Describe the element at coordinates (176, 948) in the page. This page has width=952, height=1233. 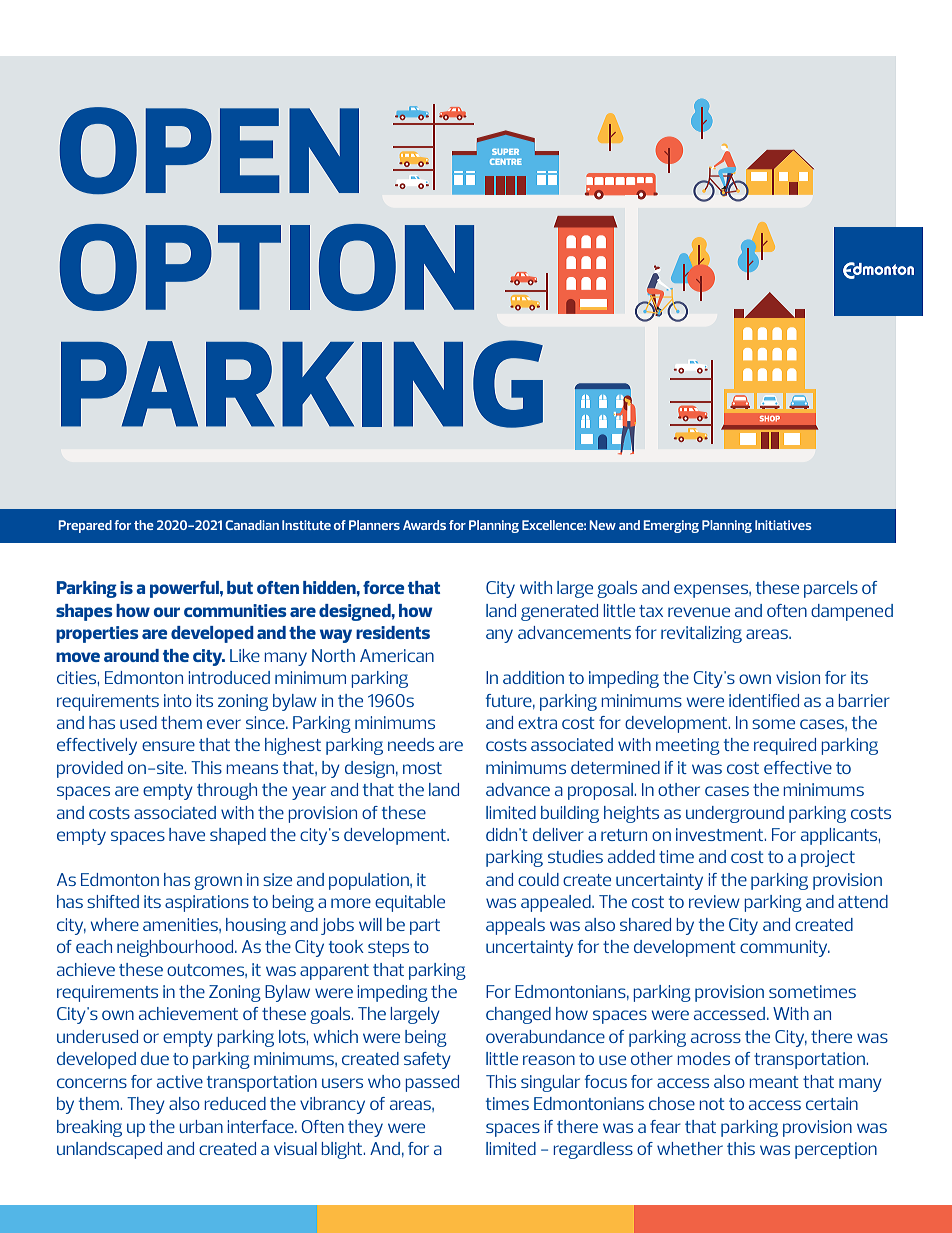
I see `neighbourhood` at that location.
